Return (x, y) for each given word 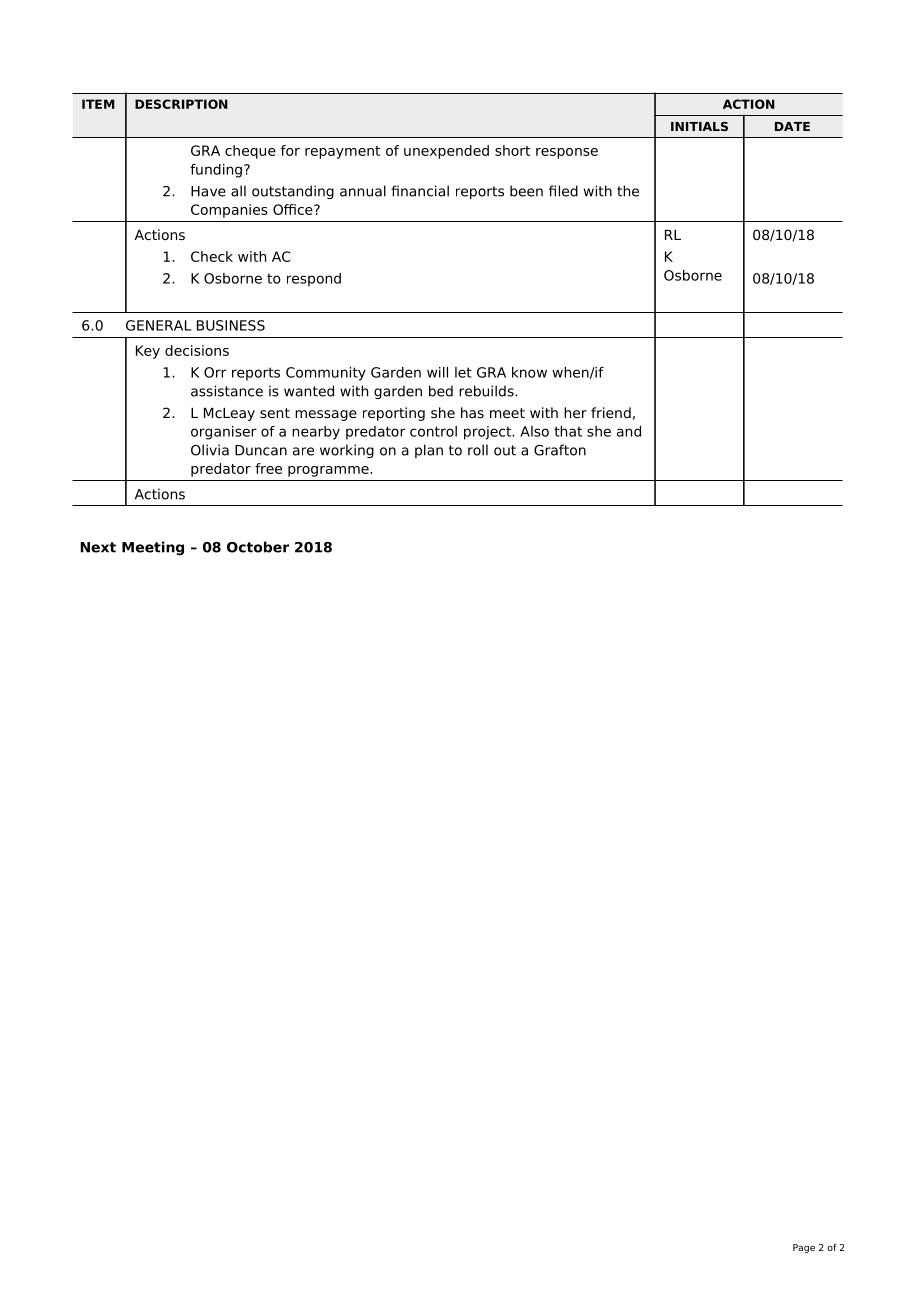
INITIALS (699, 126)
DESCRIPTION (181, 104)
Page (804, 1248)
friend (611, 412)
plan (429, 451)
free (268, 468)
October (258, 547)
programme (329, 471)
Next (98, 547)
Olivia (210, 450)
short (512, 150)
